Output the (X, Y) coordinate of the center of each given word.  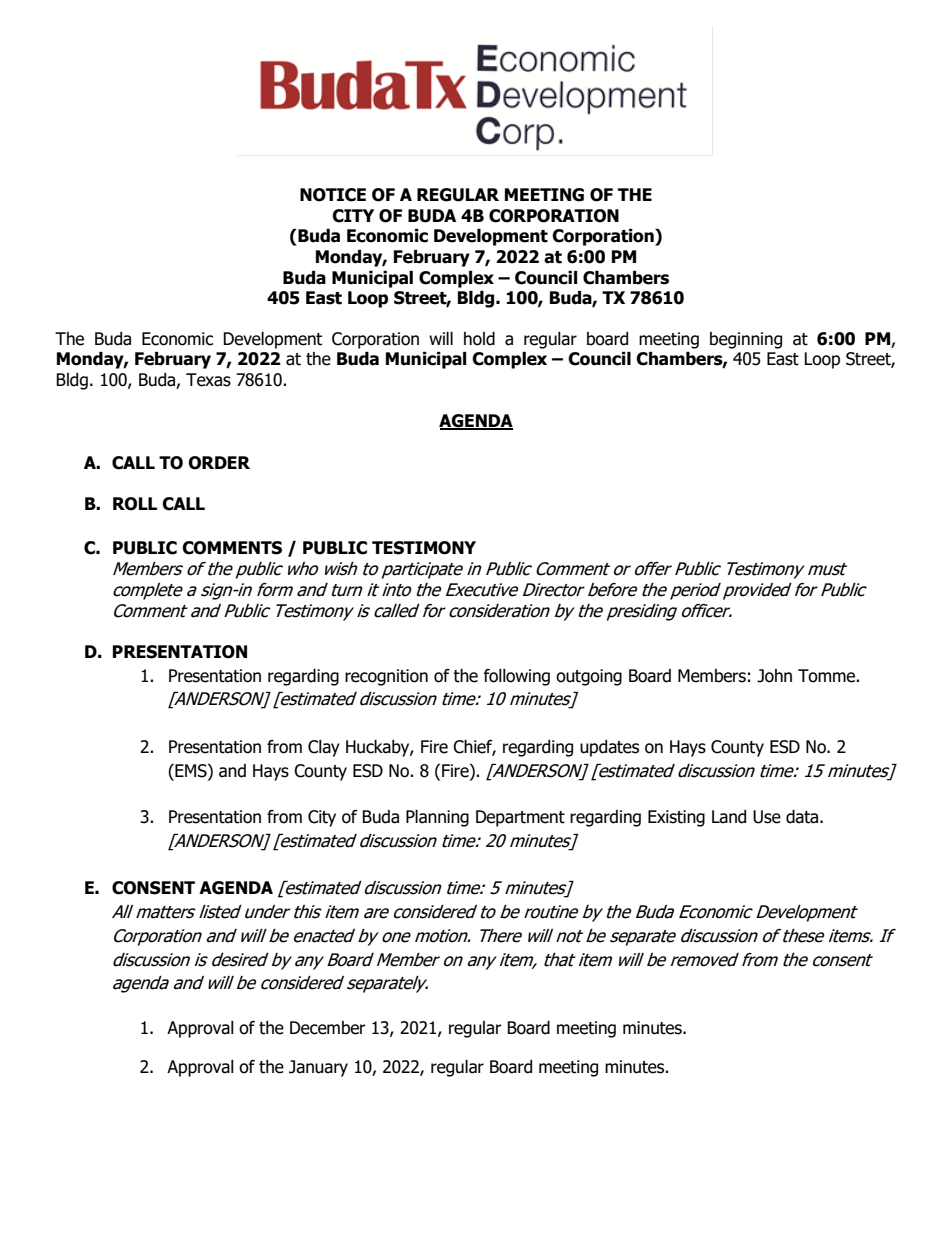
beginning (746, 340)
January (318, 1068)
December (328, 1028)
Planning (437, 818)
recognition (386, 677)
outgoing (589, 677)
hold (479, 339)
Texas (208, 380)
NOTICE (333, 195)
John (774, 676)
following (517, 677)
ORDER (219, 463)
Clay (324, 748)
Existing (676, 818)
